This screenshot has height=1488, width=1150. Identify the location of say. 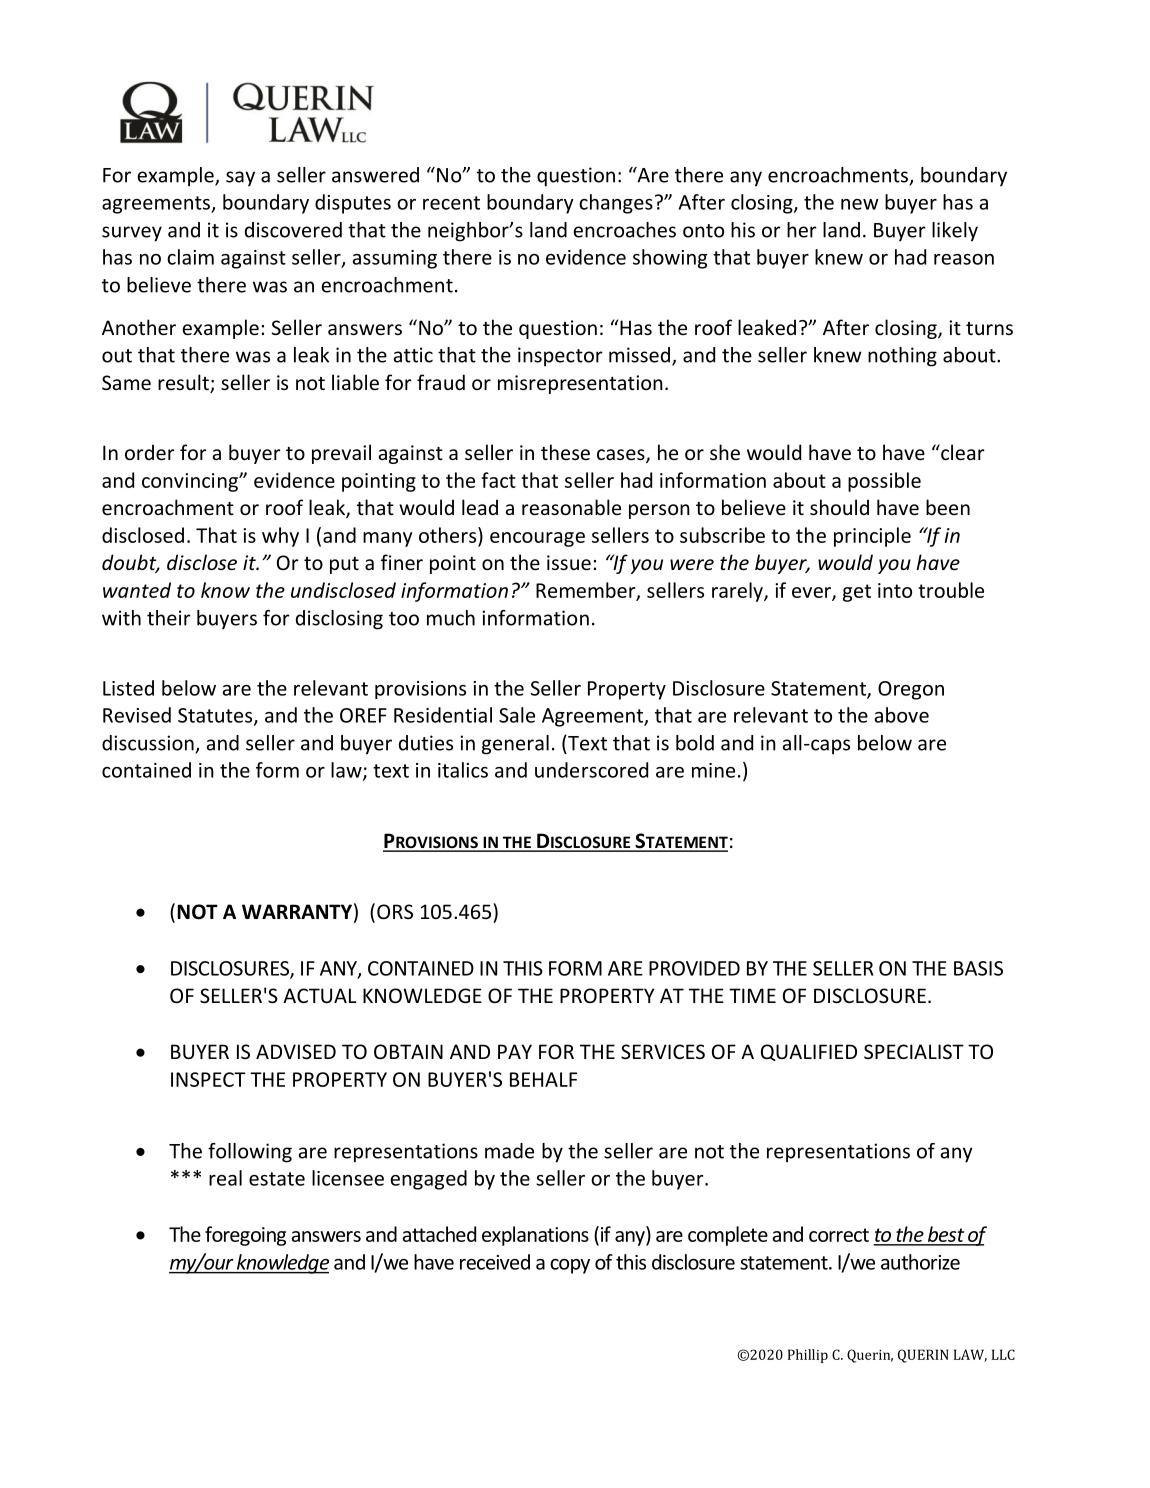
(240, 178).
